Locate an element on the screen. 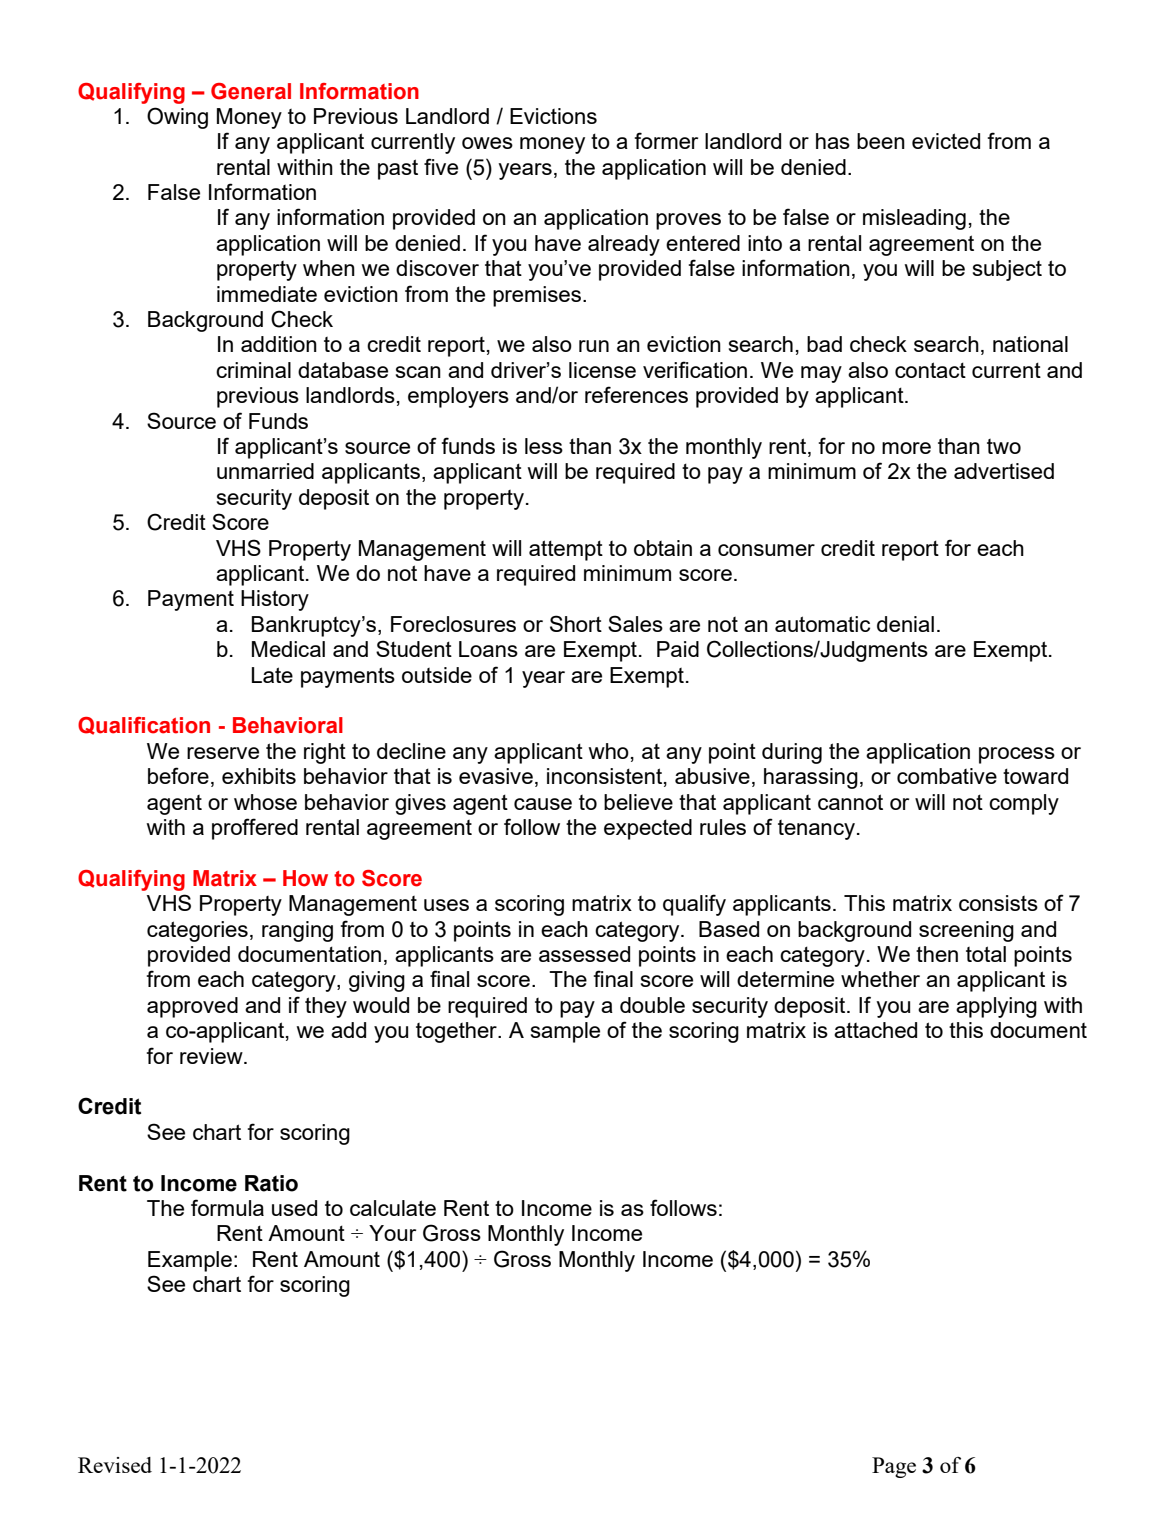 Image resolution: width=1175 pixels, height=1521 pixels. combative is located at coordinates (947, 776).
